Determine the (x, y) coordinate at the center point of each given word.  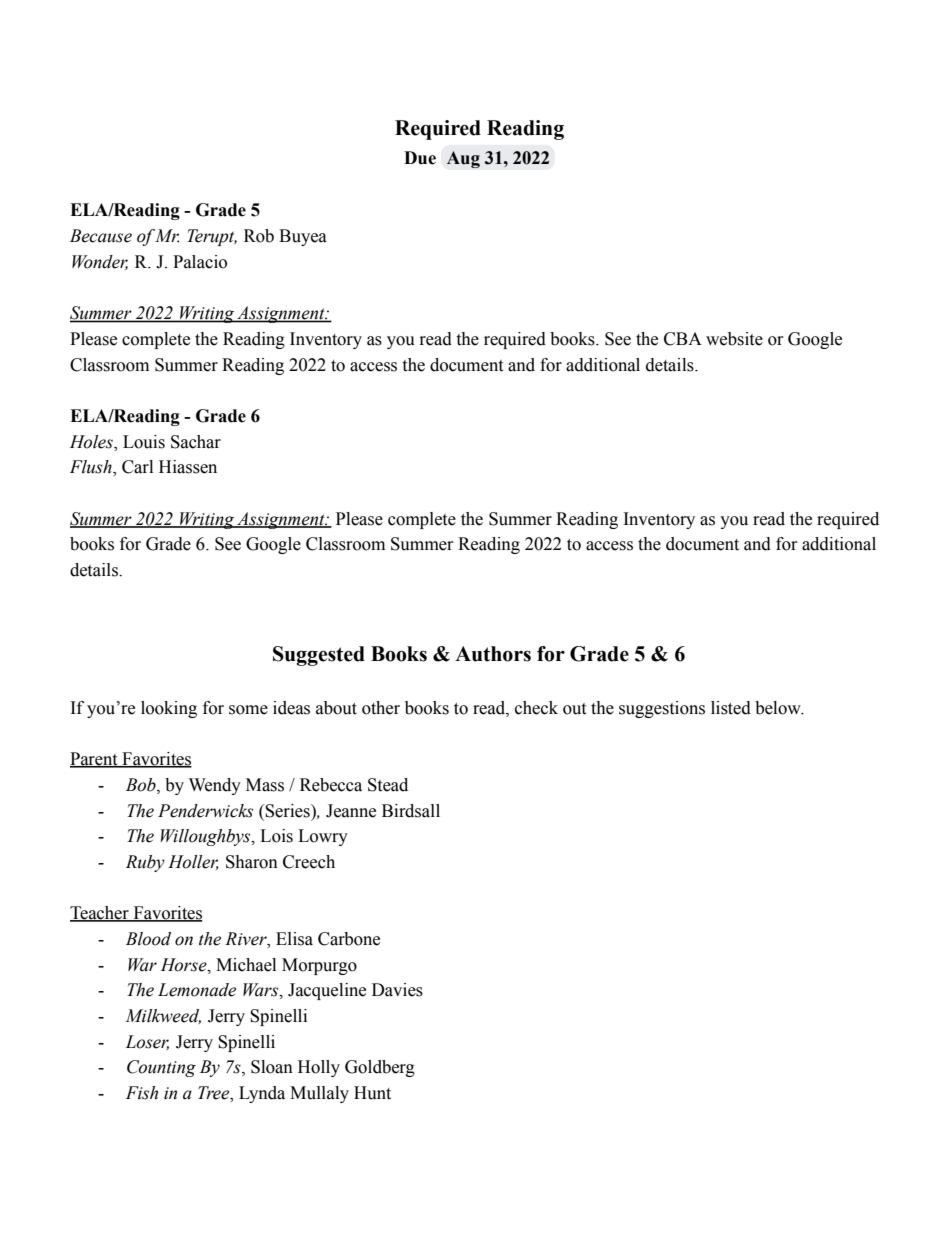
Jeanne (351, 811)
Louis (144, 442)
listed (731, 708)
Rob (259, 236)
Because (101, 236)
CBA (683, 339)
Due (420, 158)
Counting (161, 1068)
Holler (193, 862)
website (734, 339)
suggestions (662, 709)
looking (169, 709)
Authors (493, 654)
